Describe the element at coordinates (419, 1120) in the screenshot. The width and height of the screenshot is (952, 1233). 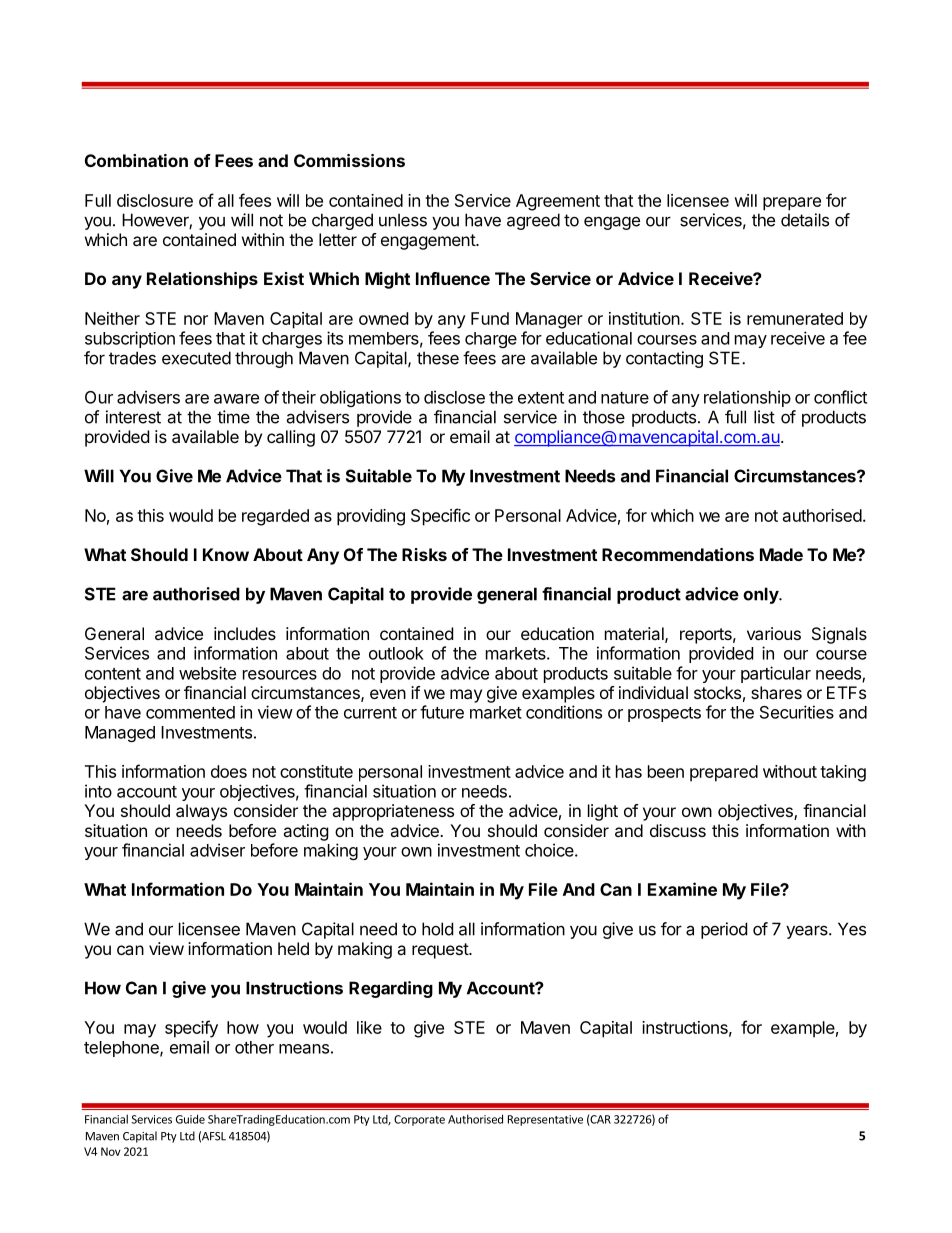
I see `Corporate` at that location.
